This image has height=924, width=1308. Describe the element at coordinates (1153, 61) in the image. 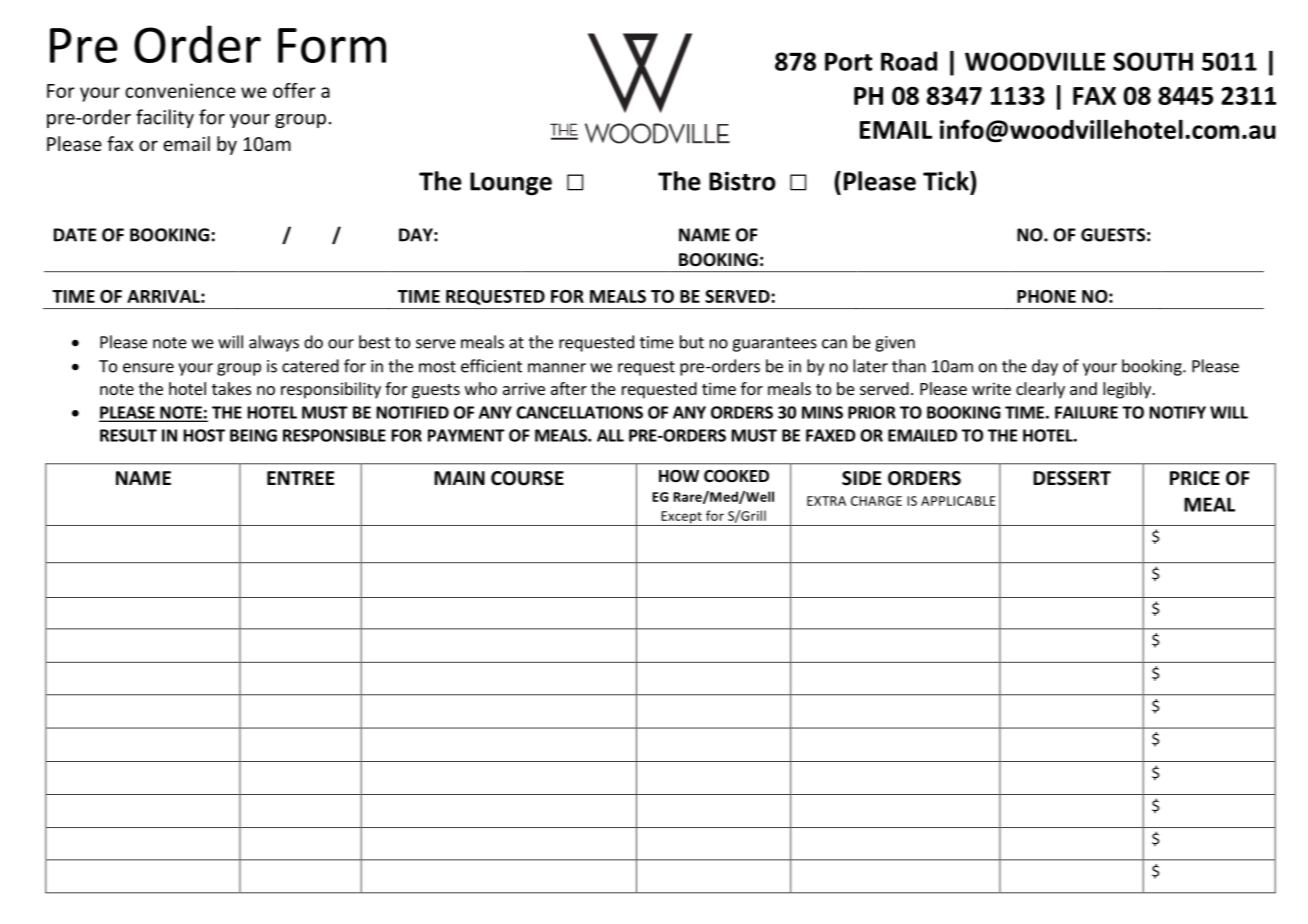

I see `SOUTH` at that location.
